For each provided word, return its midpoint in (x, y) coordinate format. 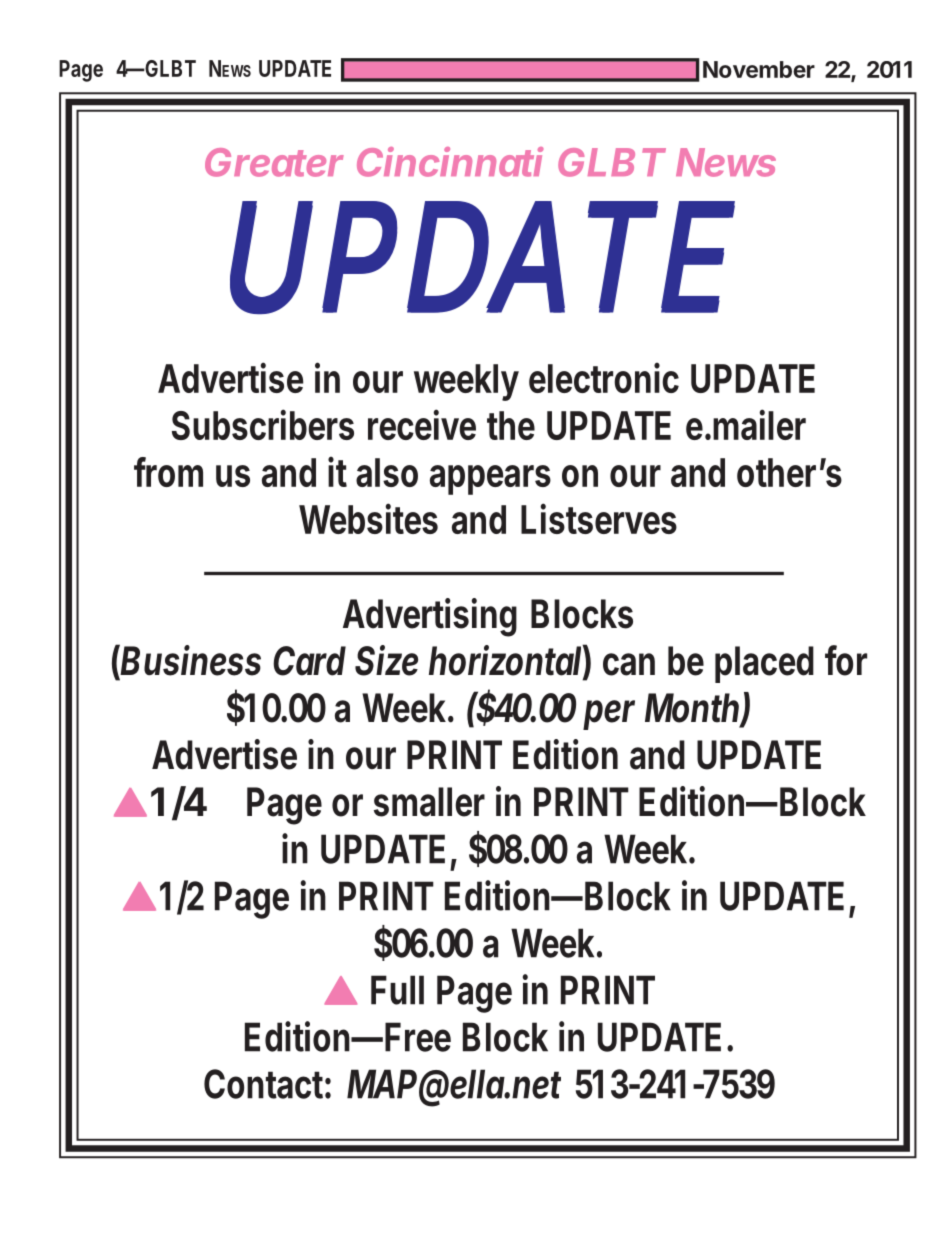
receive (422, 424)
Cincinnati (450, 162)
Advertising (430, 617)
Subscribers (263, 424)
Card (309, 661)
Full (397, 990)
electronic (604, 377)
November (759, 69)
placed (764, 664)
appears (490, 480)
